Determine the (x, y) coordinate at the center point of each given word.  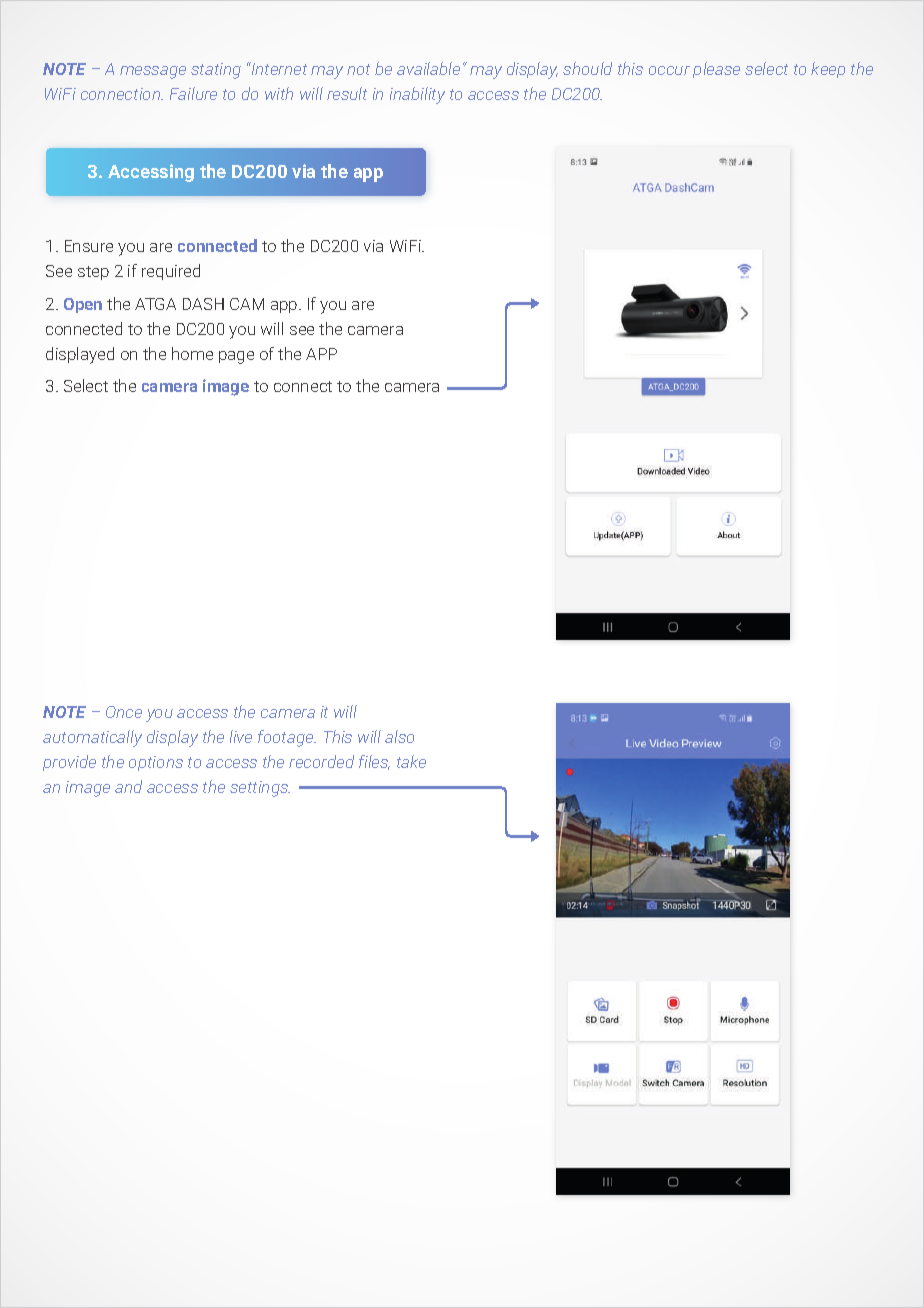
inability (417, 95)
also (399, 736)
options (156, 763)
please (716, 70)
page (236, 357)
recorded (321, 761)
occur (669, 70)
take (411, 761)
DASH (203, 304)
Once (124, 712)
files (374, 762)
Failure (193, 93)
